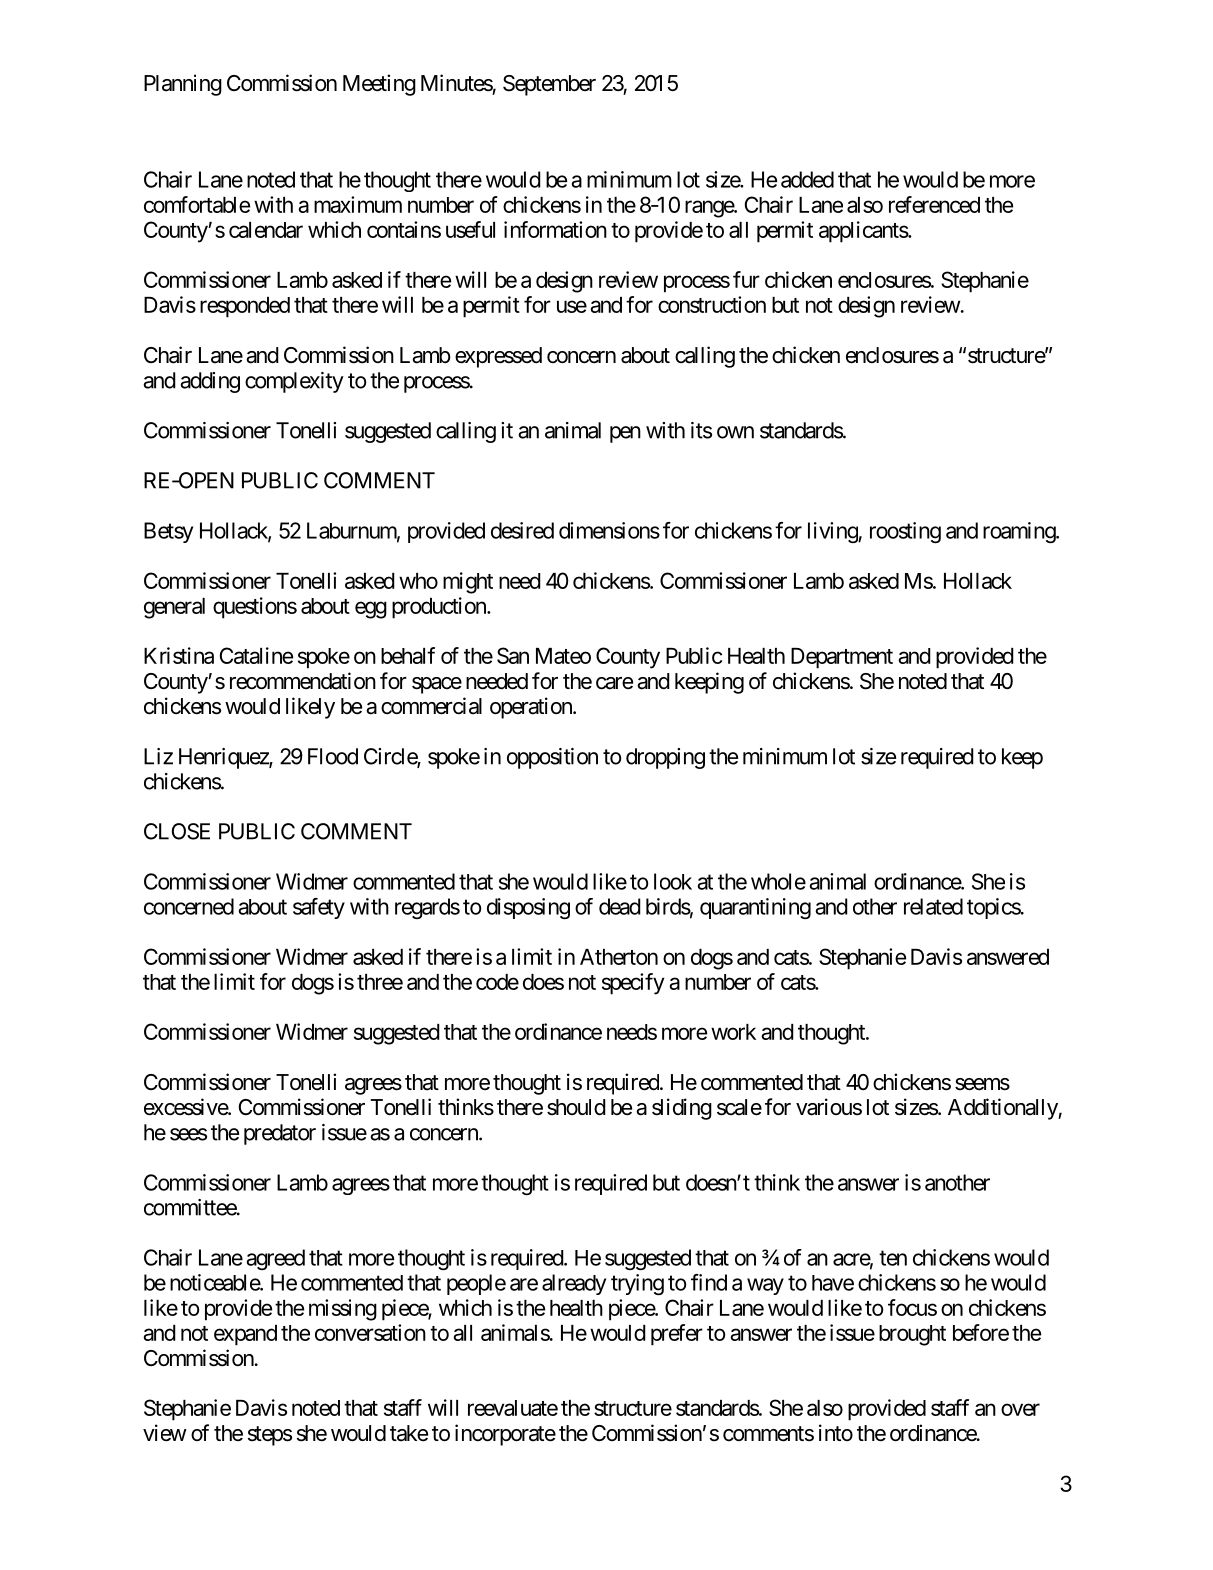 The width and height of the screenshot is (1213, 1570). What do you see at coordinates (842, 658) in the screenshot?
I see `Department` at bounding box center [842, 658].
